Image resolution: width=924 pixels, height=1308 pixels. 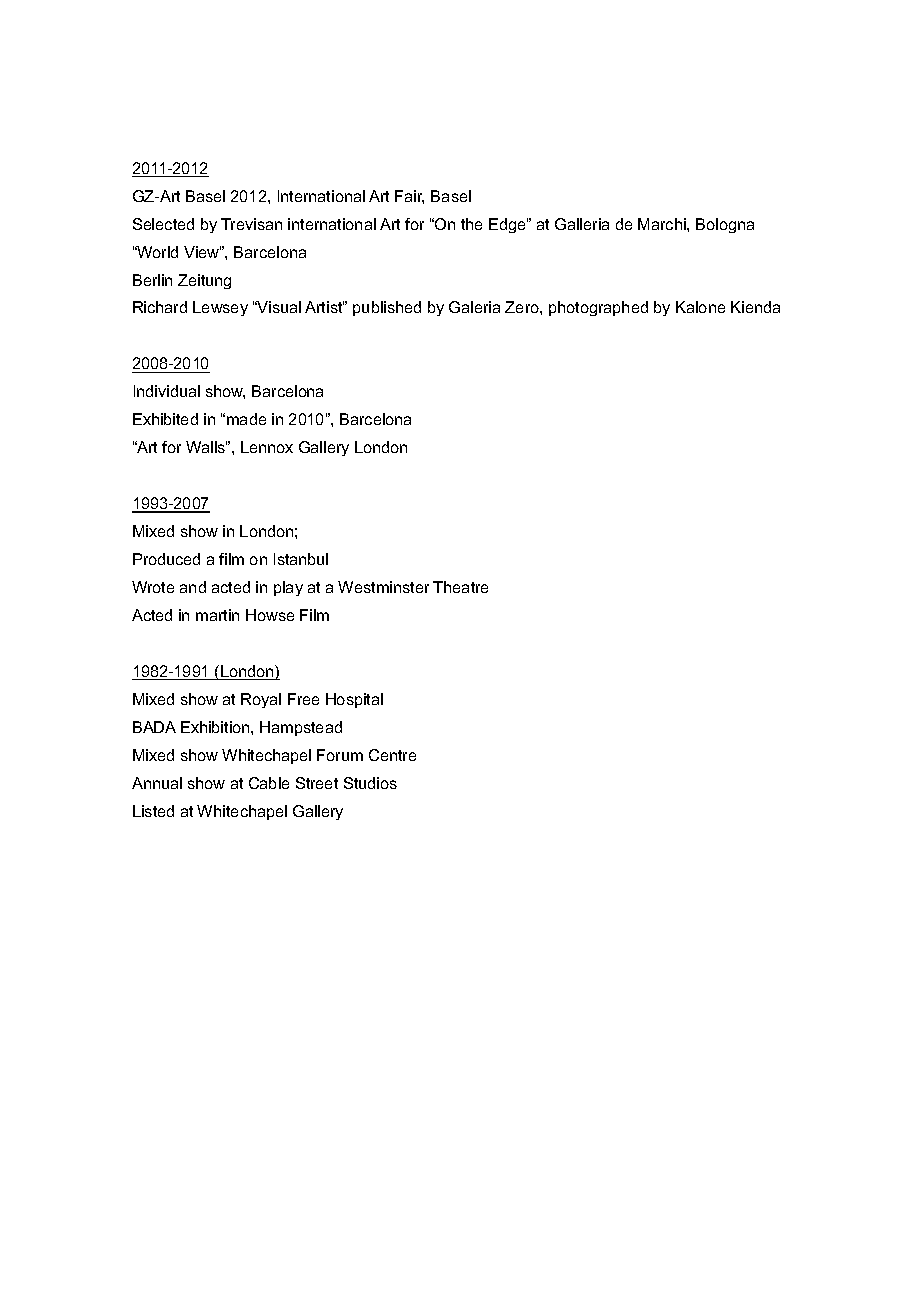 I want to click on Richard, so click(x=160, y=307).
